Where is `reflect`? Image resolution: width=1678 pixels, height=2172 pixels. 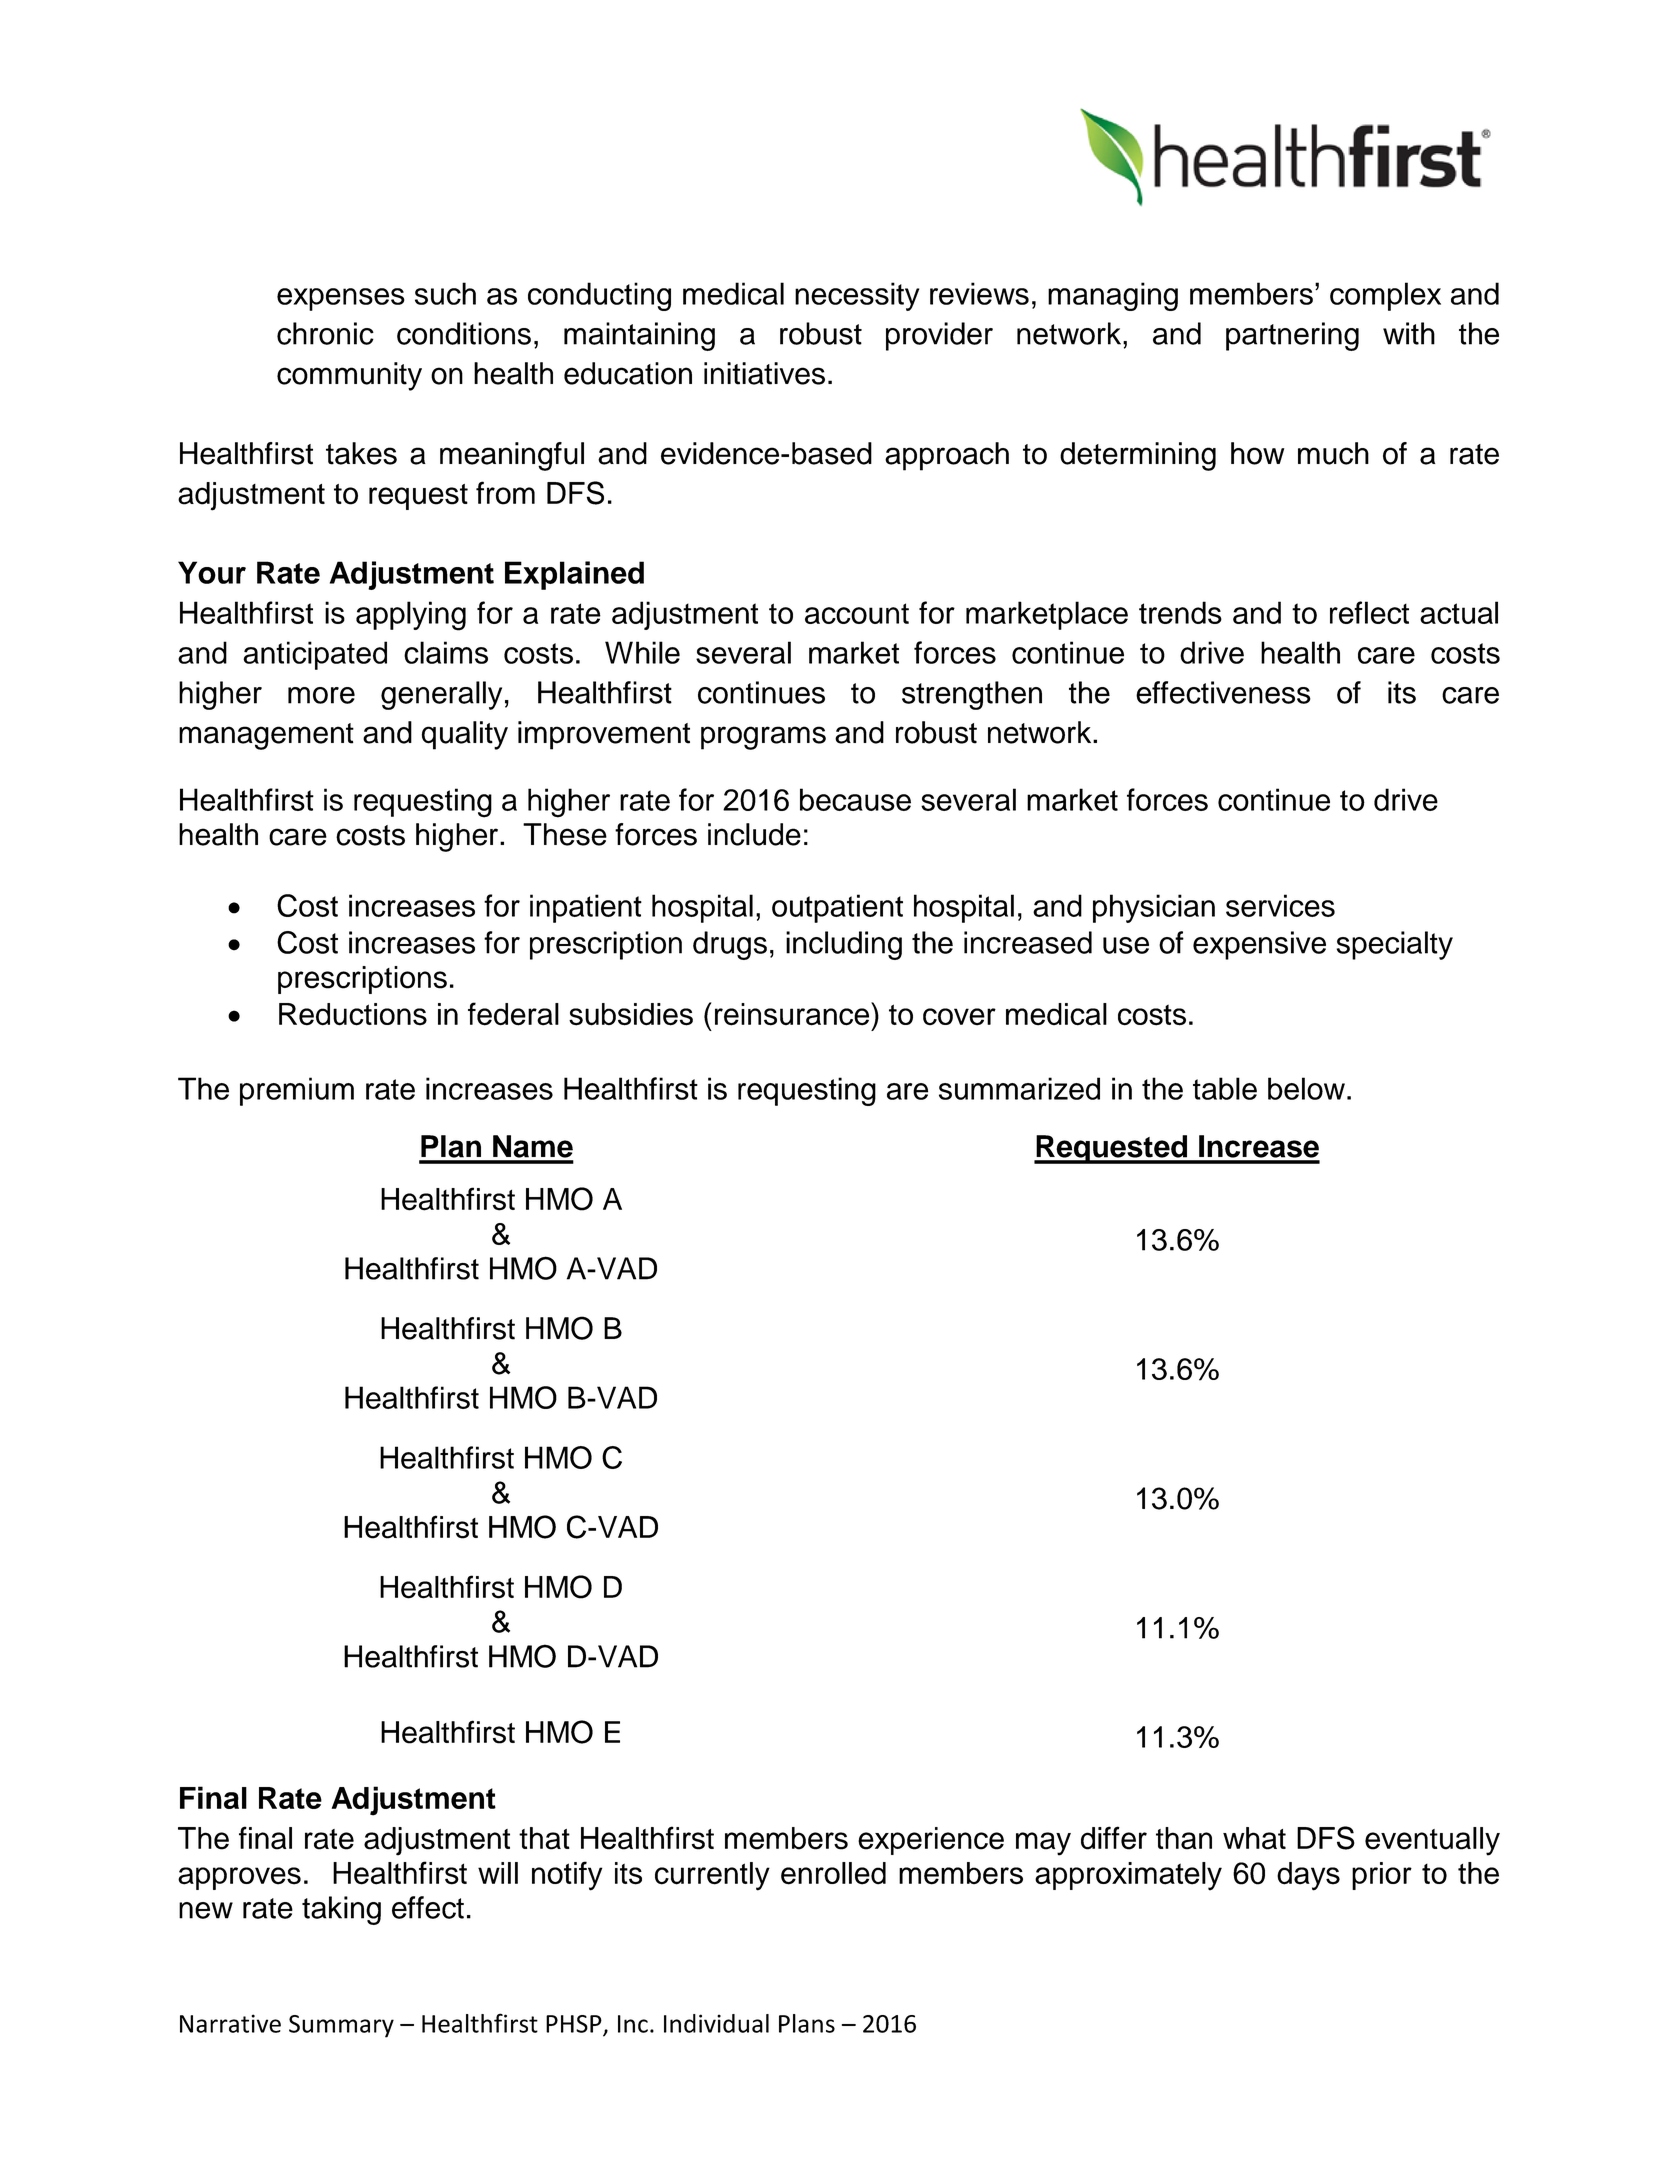 reflect is located at coordinates (1369, 612).
